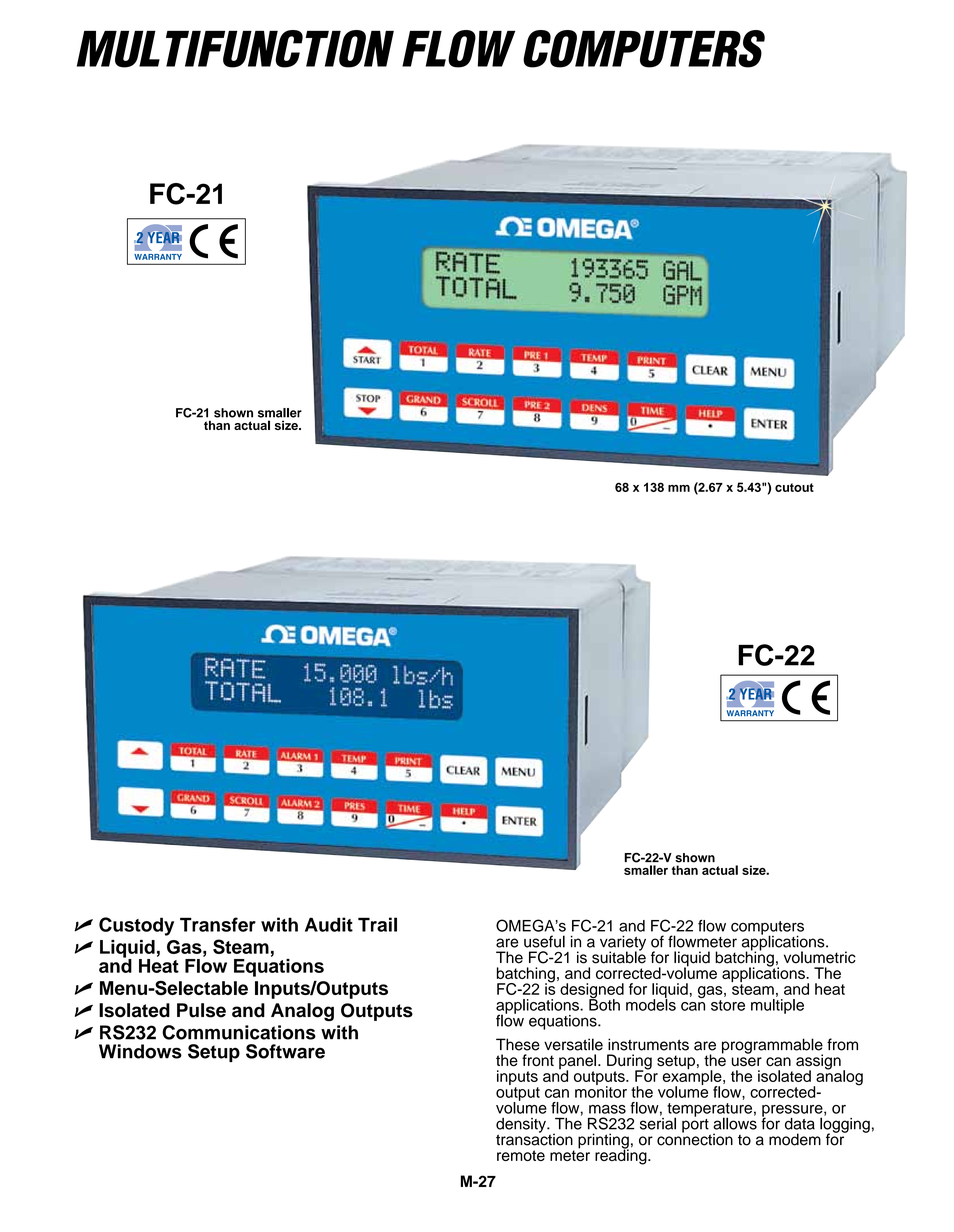  Describe the element at coordinates (592, 992) in the document. I see `designed` at that location.
